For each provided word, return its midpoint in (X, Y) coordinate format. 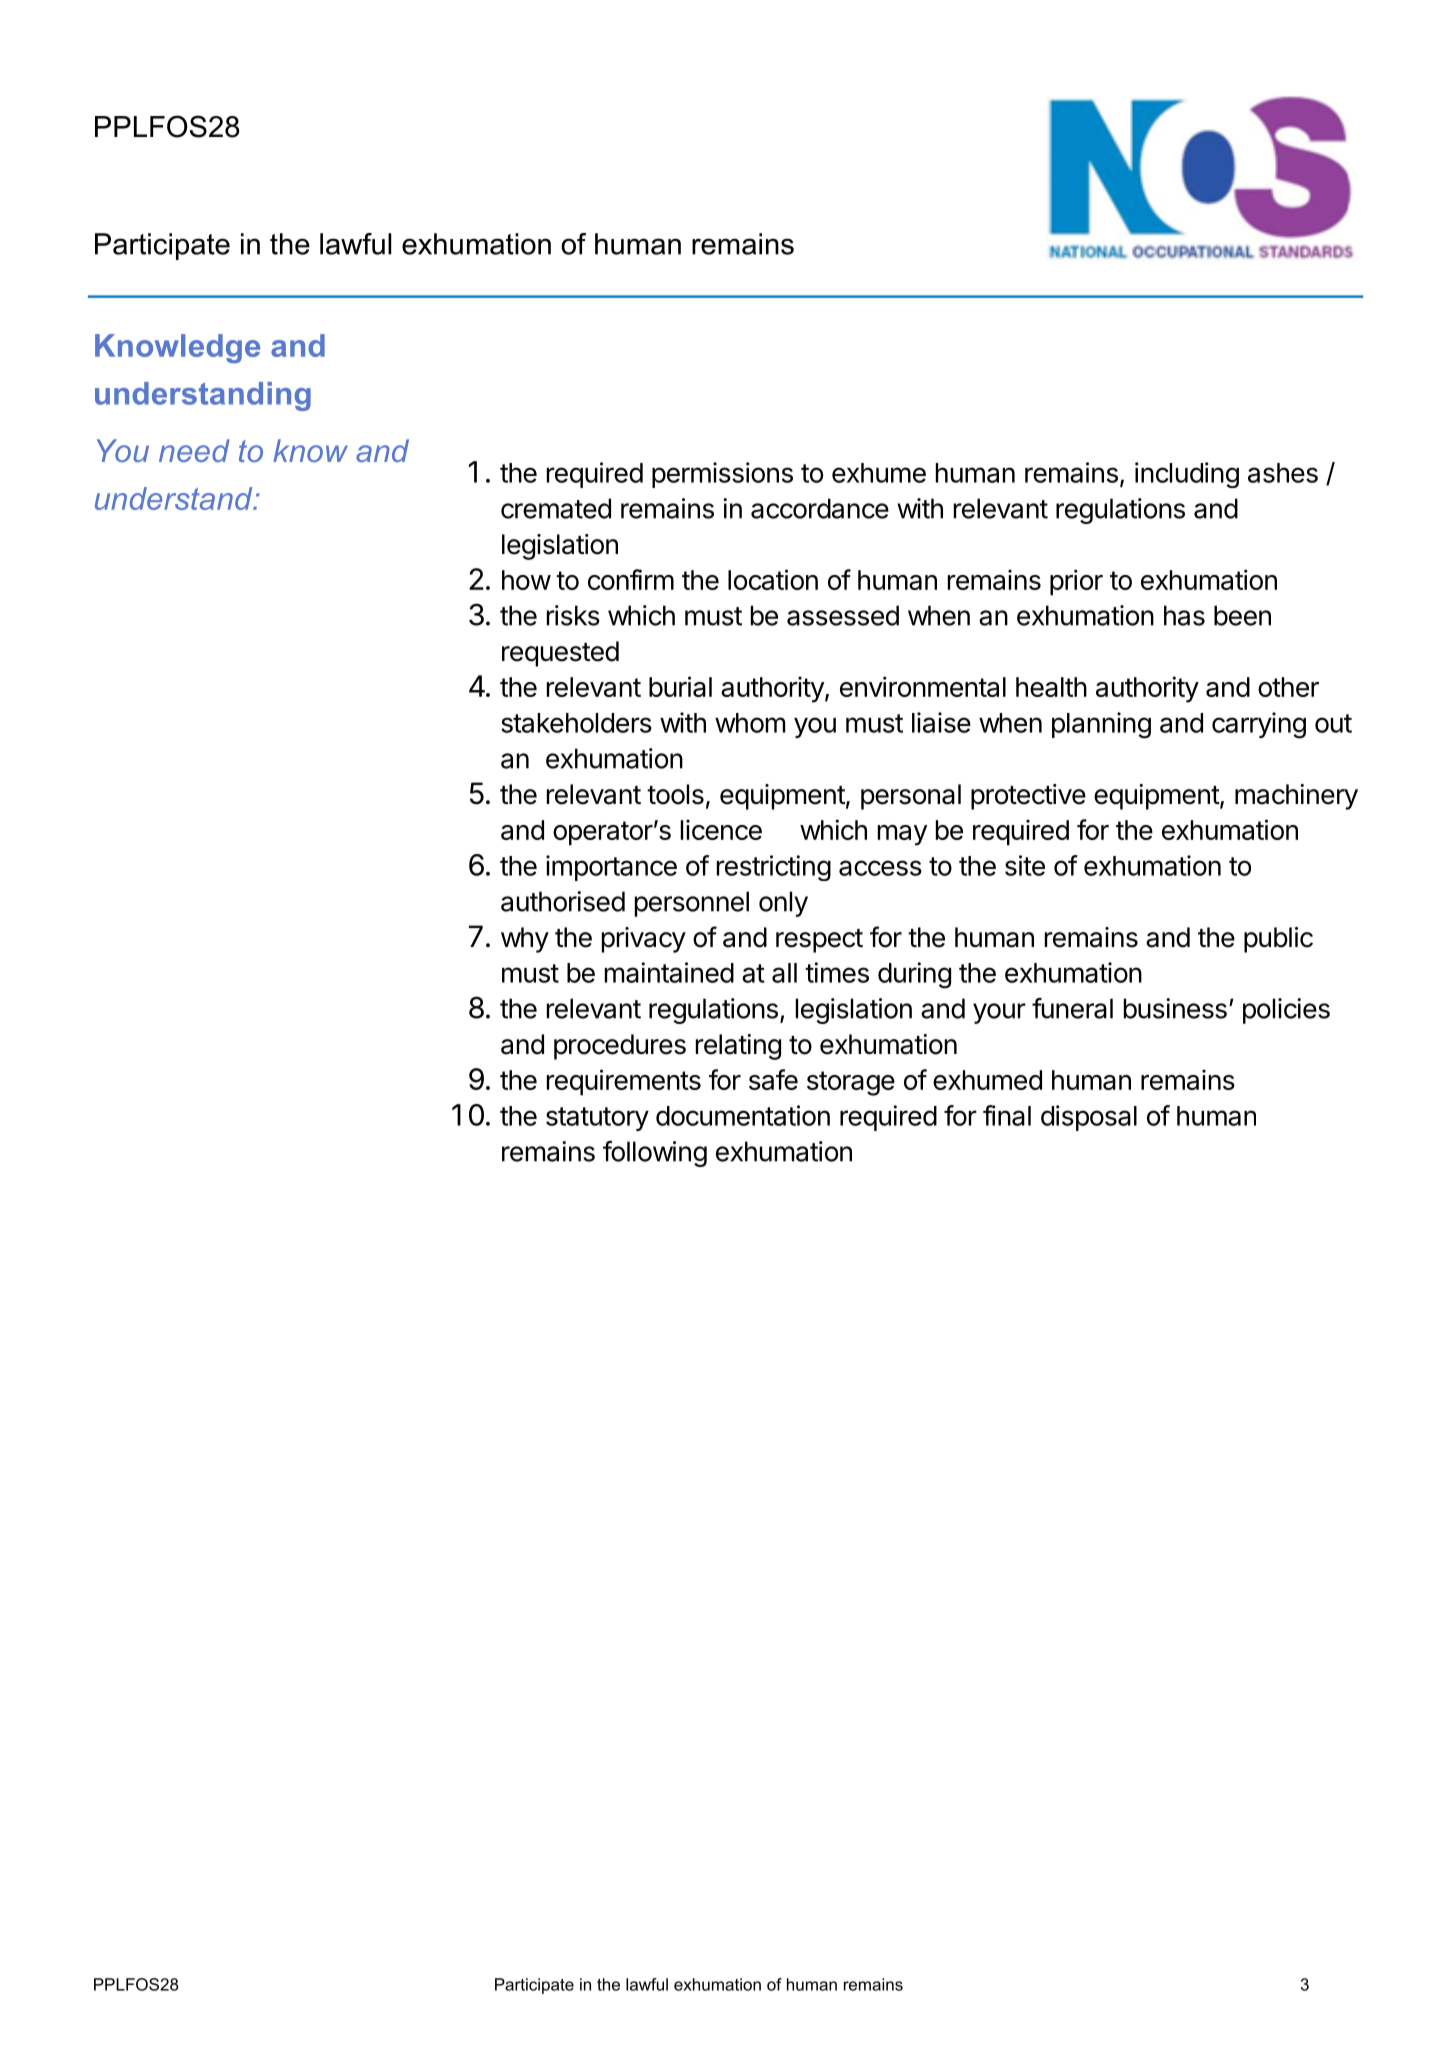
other (1288, 687)
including (1187, 475)
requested (560, 654)
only (783, 904)
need (194, 450)
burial (680, 686)
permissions (722, 475)
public (1278, 940)
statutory (597, 1119)
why (525, 940)
